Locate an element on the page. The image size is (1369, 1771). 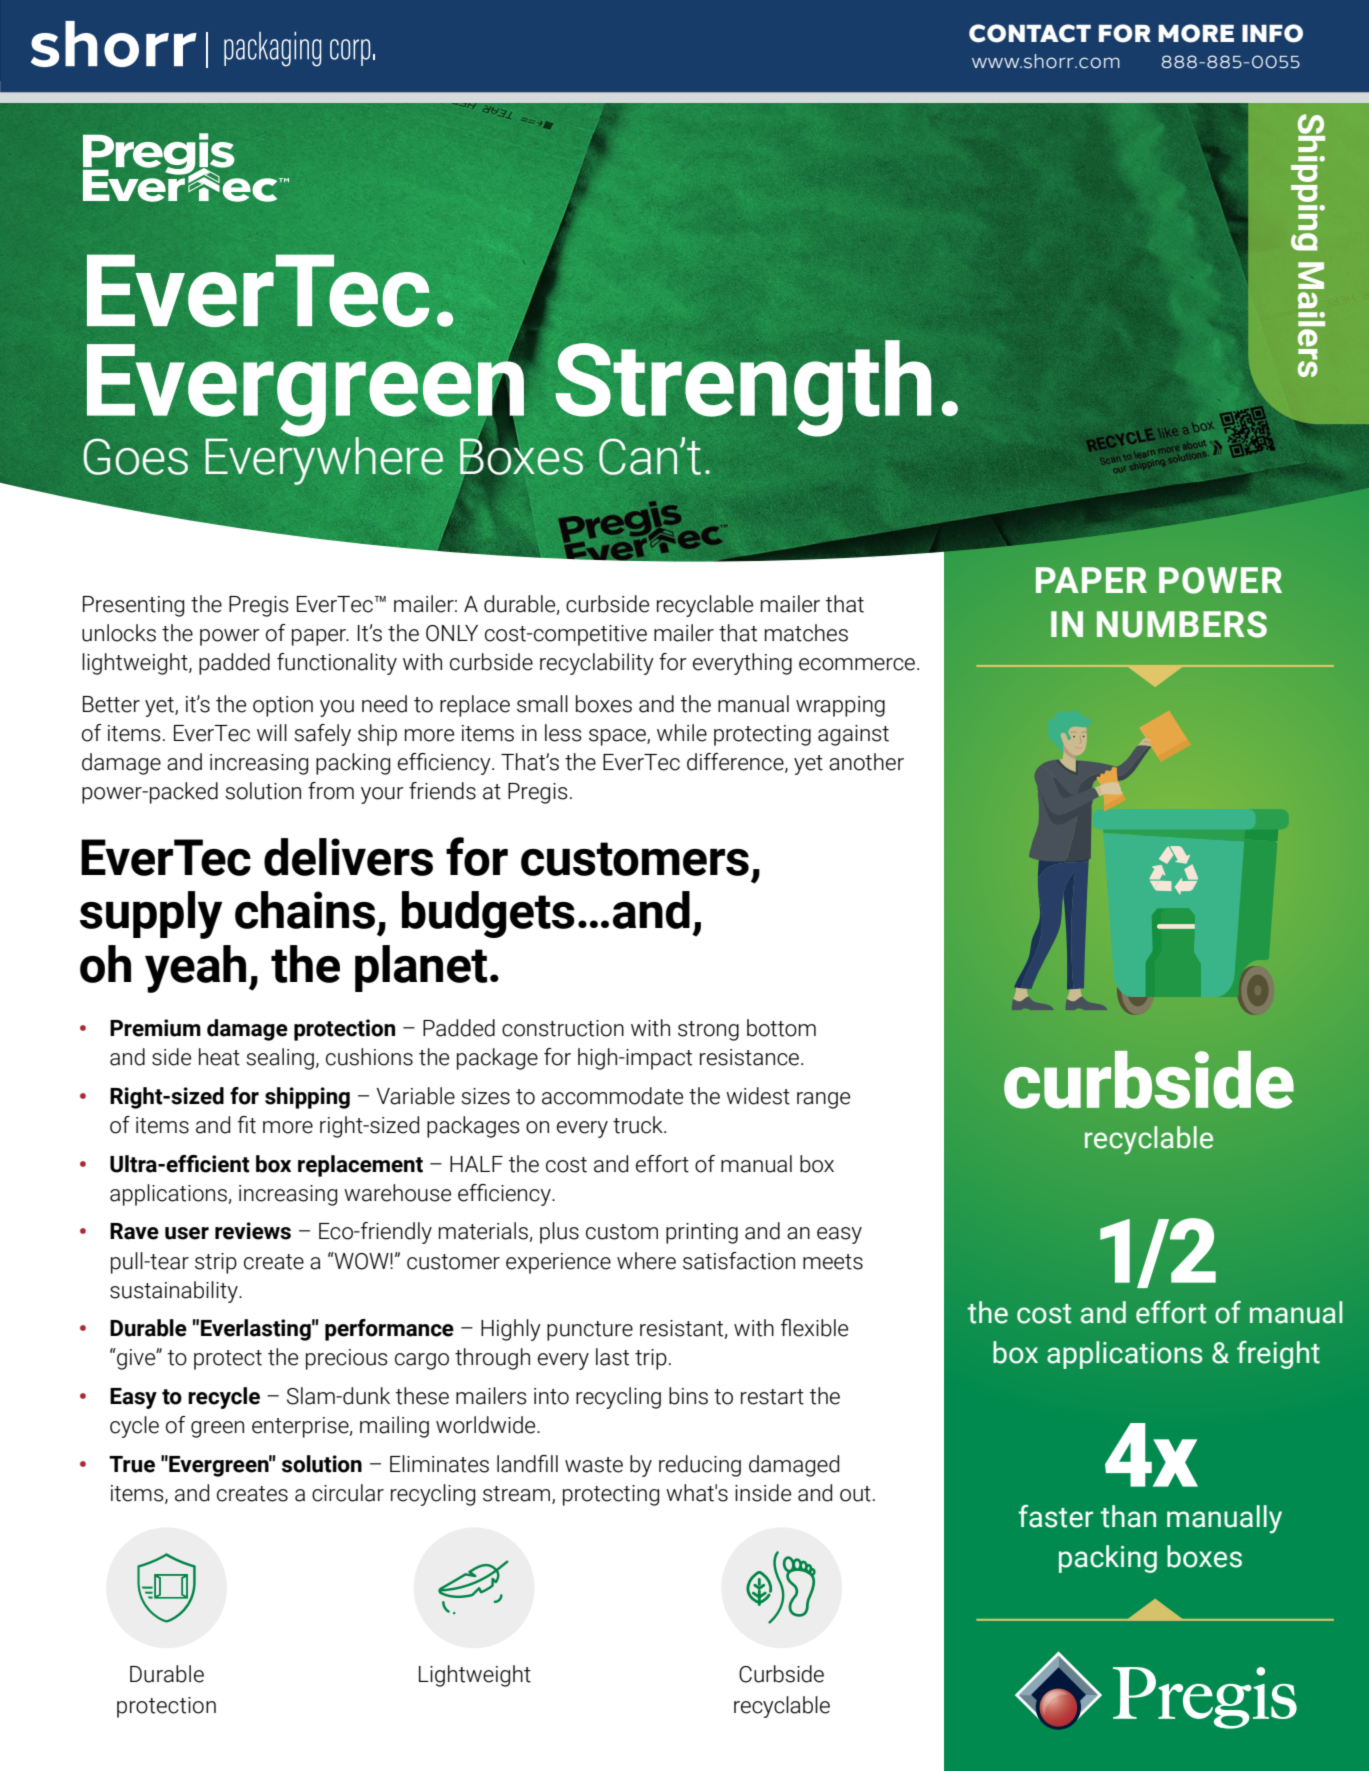
strong is located at coordinates (708, 1031).
